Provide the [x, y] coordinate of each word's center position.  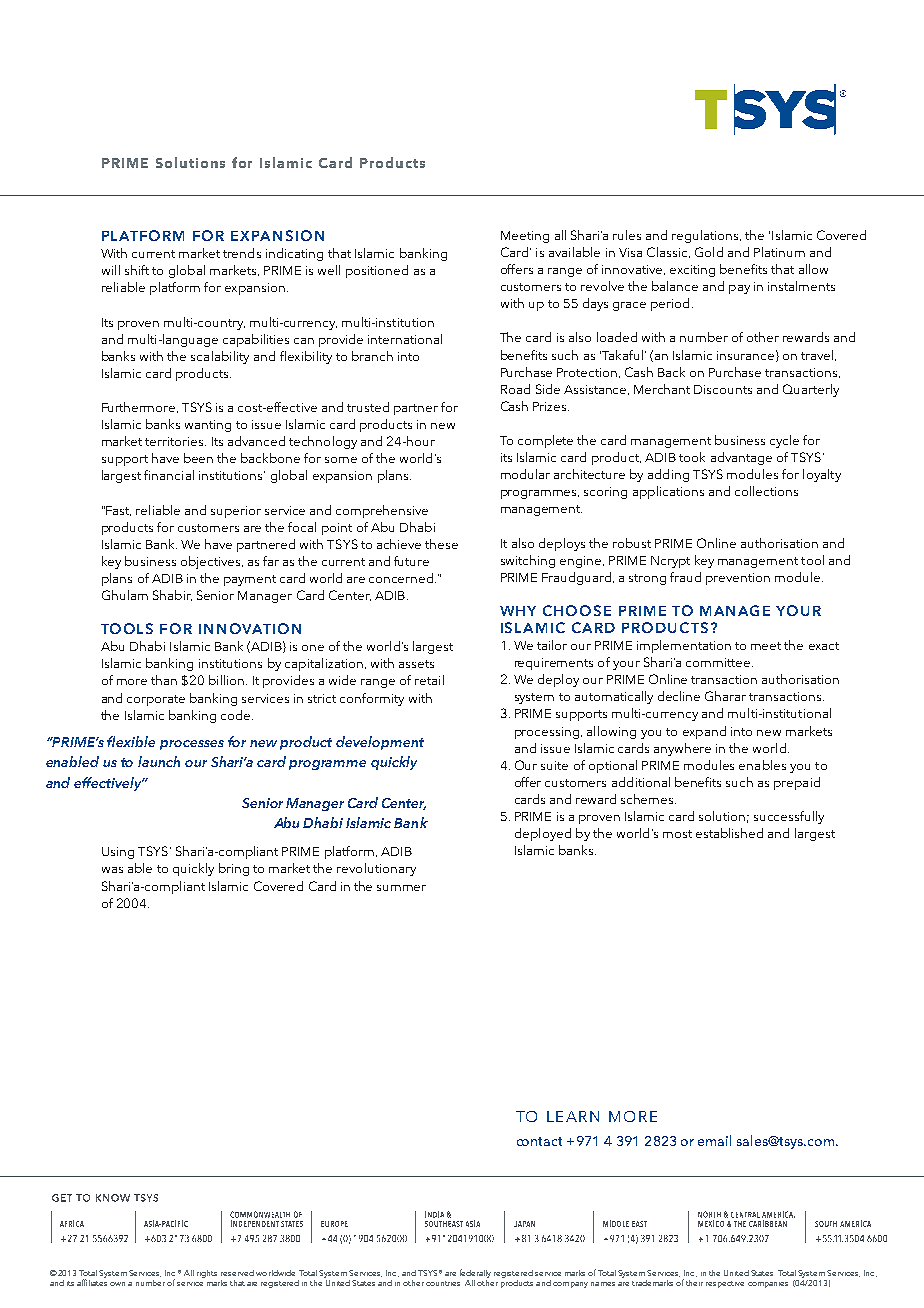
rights [207, 1274]
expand [704, 732]
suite [554, 765]
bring [234, 869]
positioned [377, 271]
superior [236, 512]
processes [192, 745]
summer [401, 888]
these [441, 544]
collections [766, 491]
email [714, 1140]
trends [242, 253]
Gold [709, 252]
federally [475, 1275]
